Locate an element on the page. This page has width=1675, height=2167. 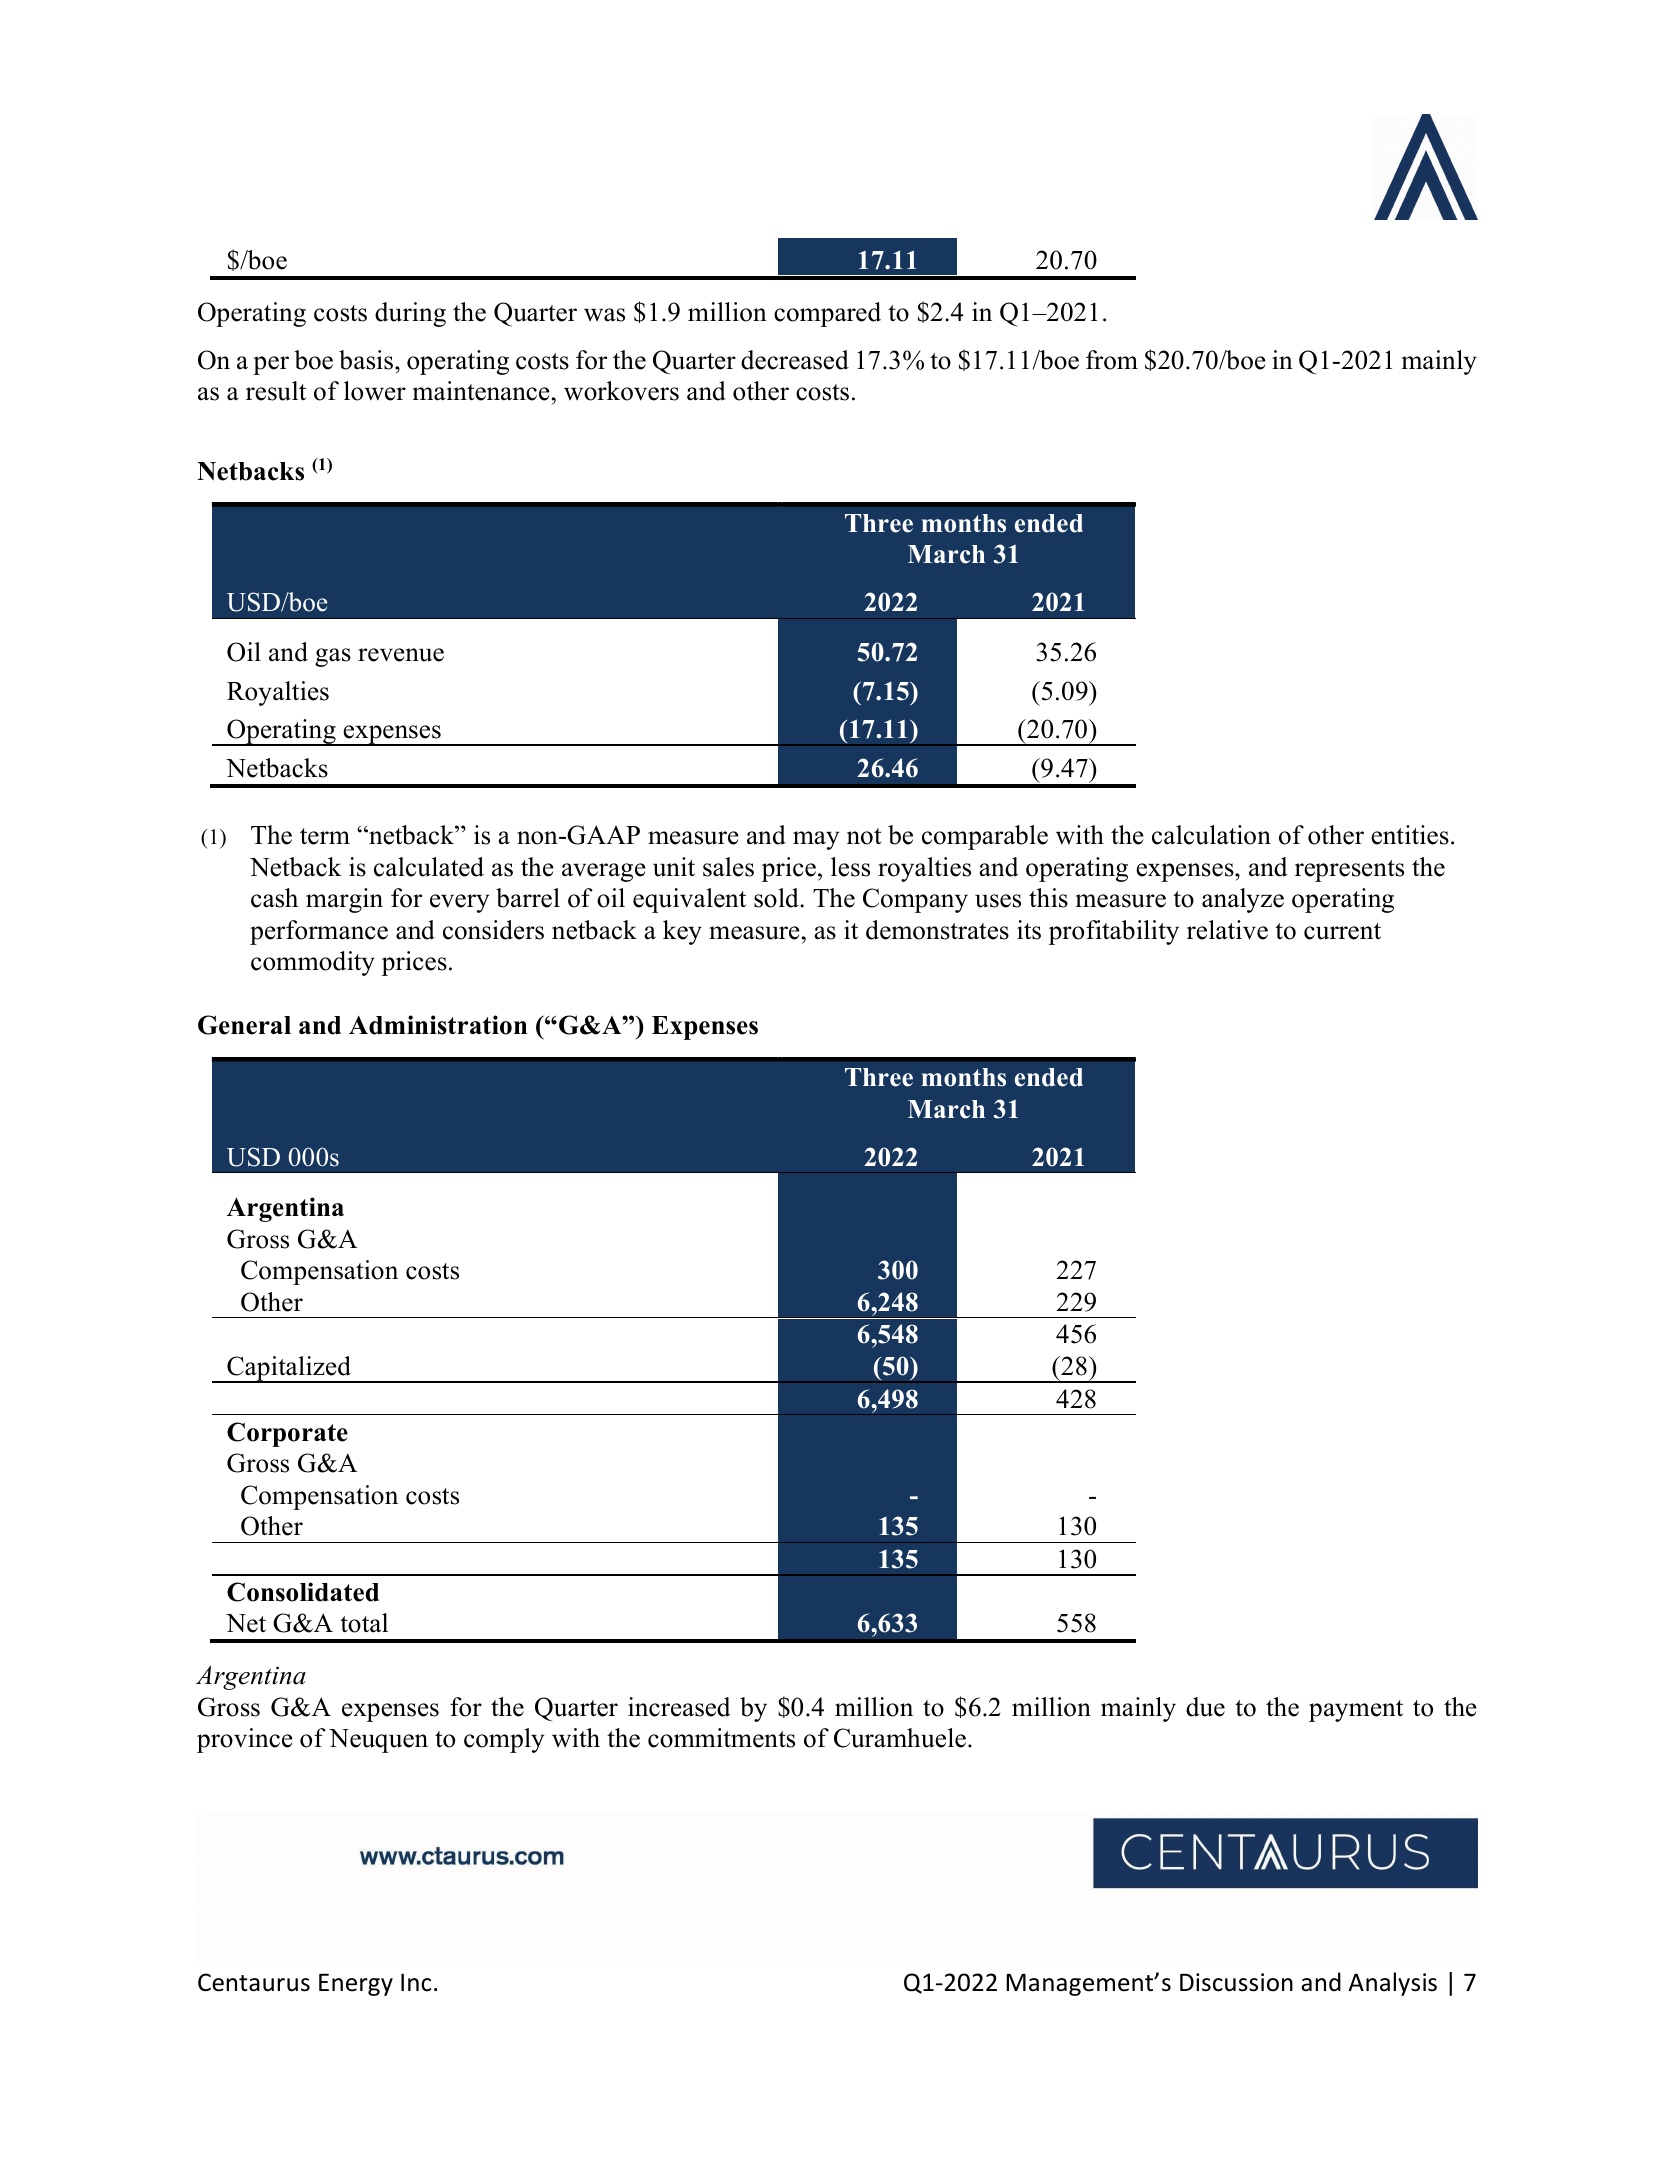
commitments is located at coordinates (721, 1738).
